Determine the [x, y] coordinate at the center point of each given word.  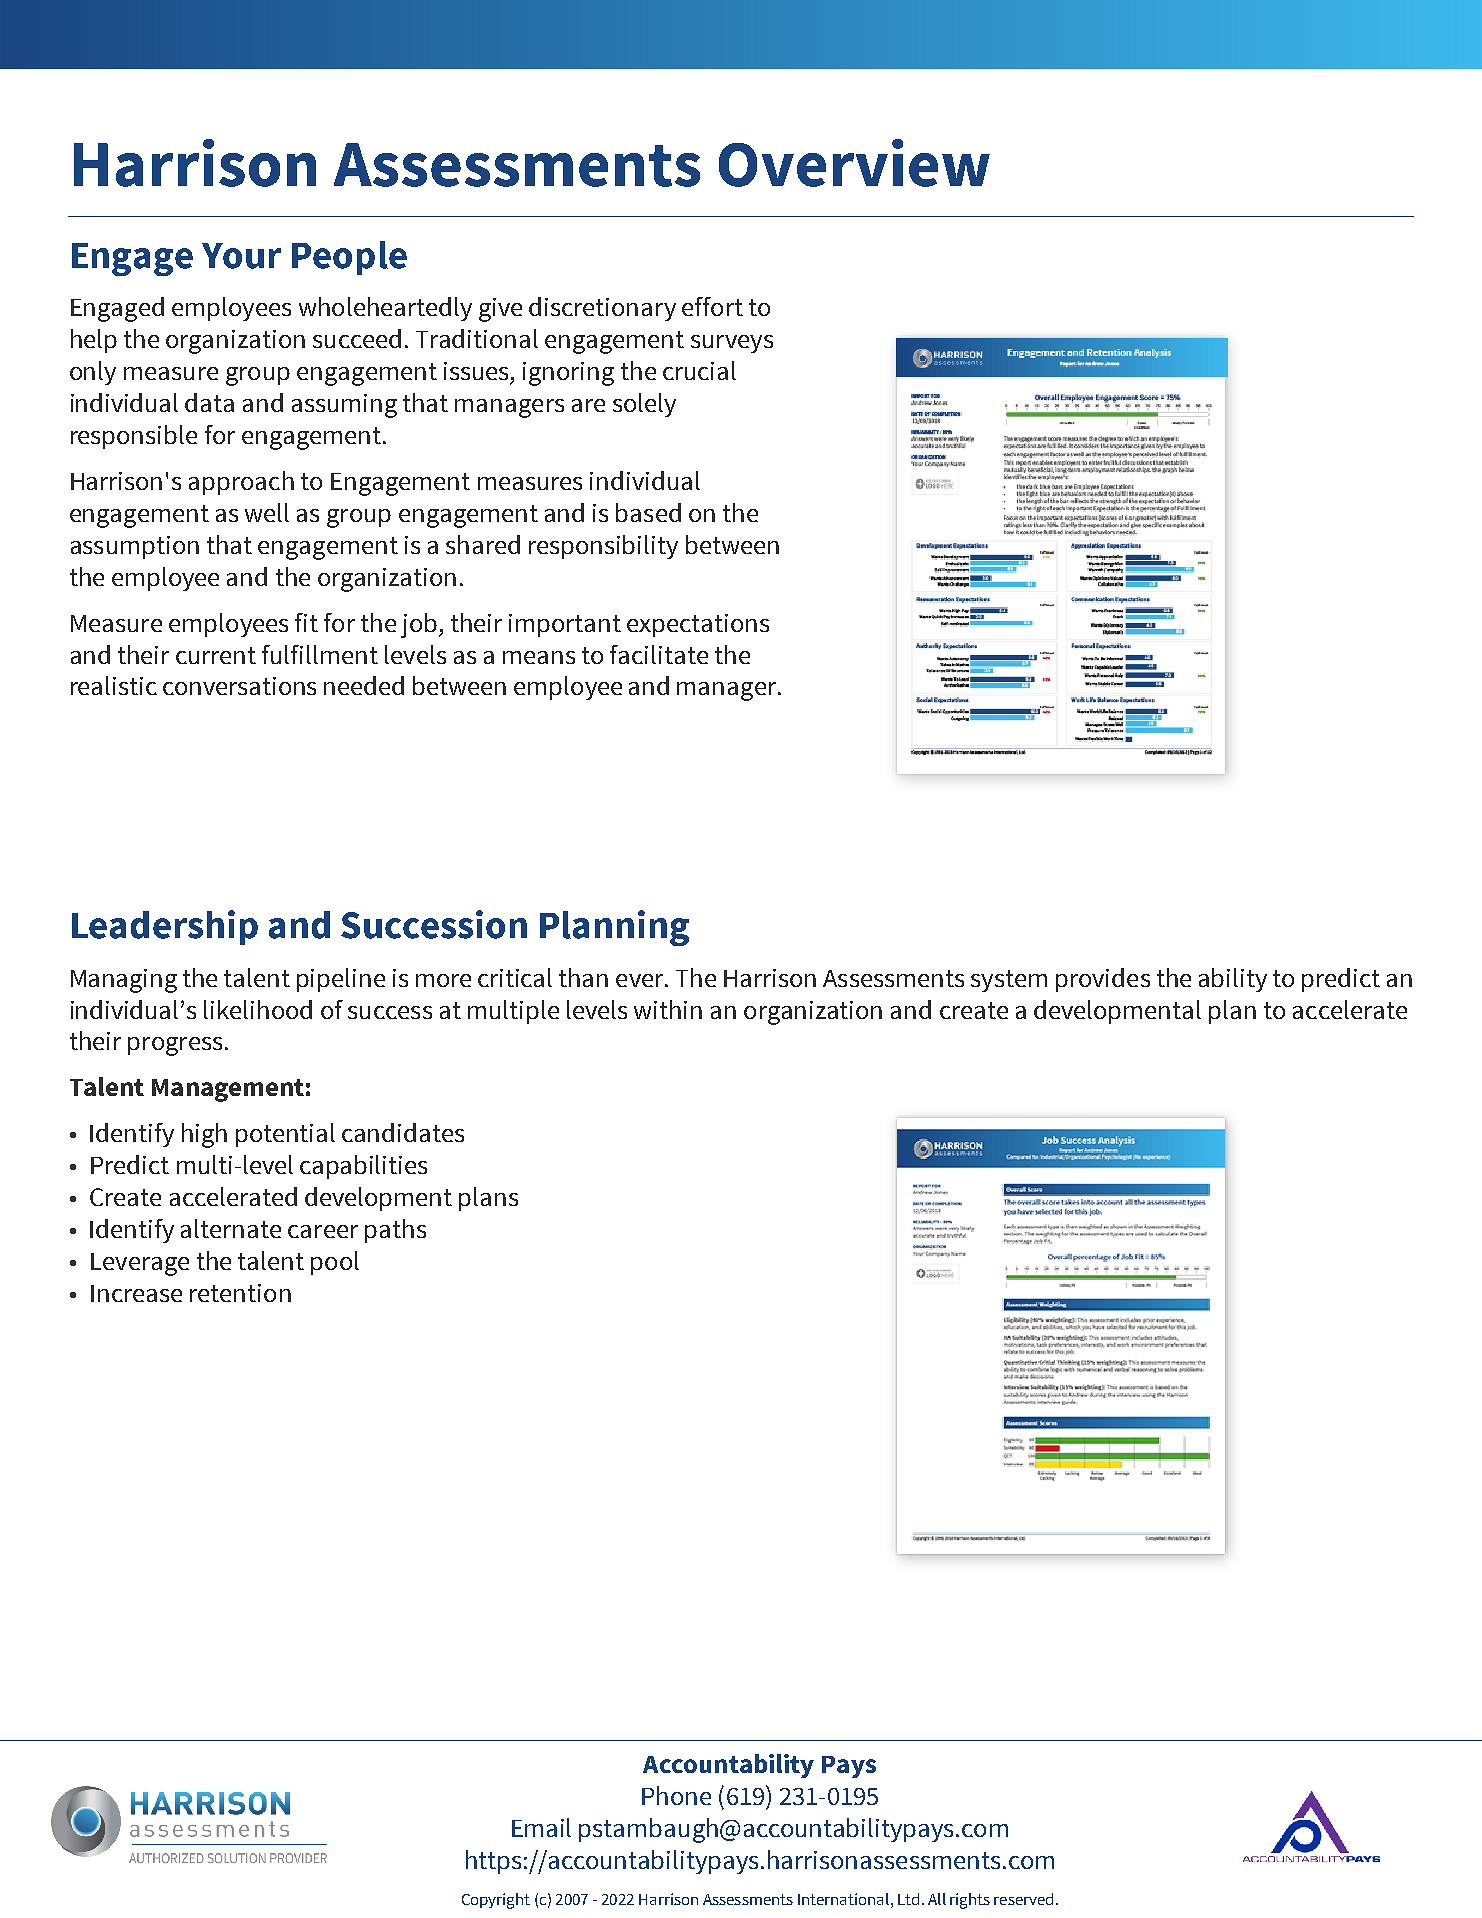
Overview [854, 163]
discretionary [602, 309]
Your [241, 256]
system [1009, 981]
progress [175, 1046]
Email [541, 1827]
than [583, 977]
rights [970, 1901]
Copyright [496, 1901]
